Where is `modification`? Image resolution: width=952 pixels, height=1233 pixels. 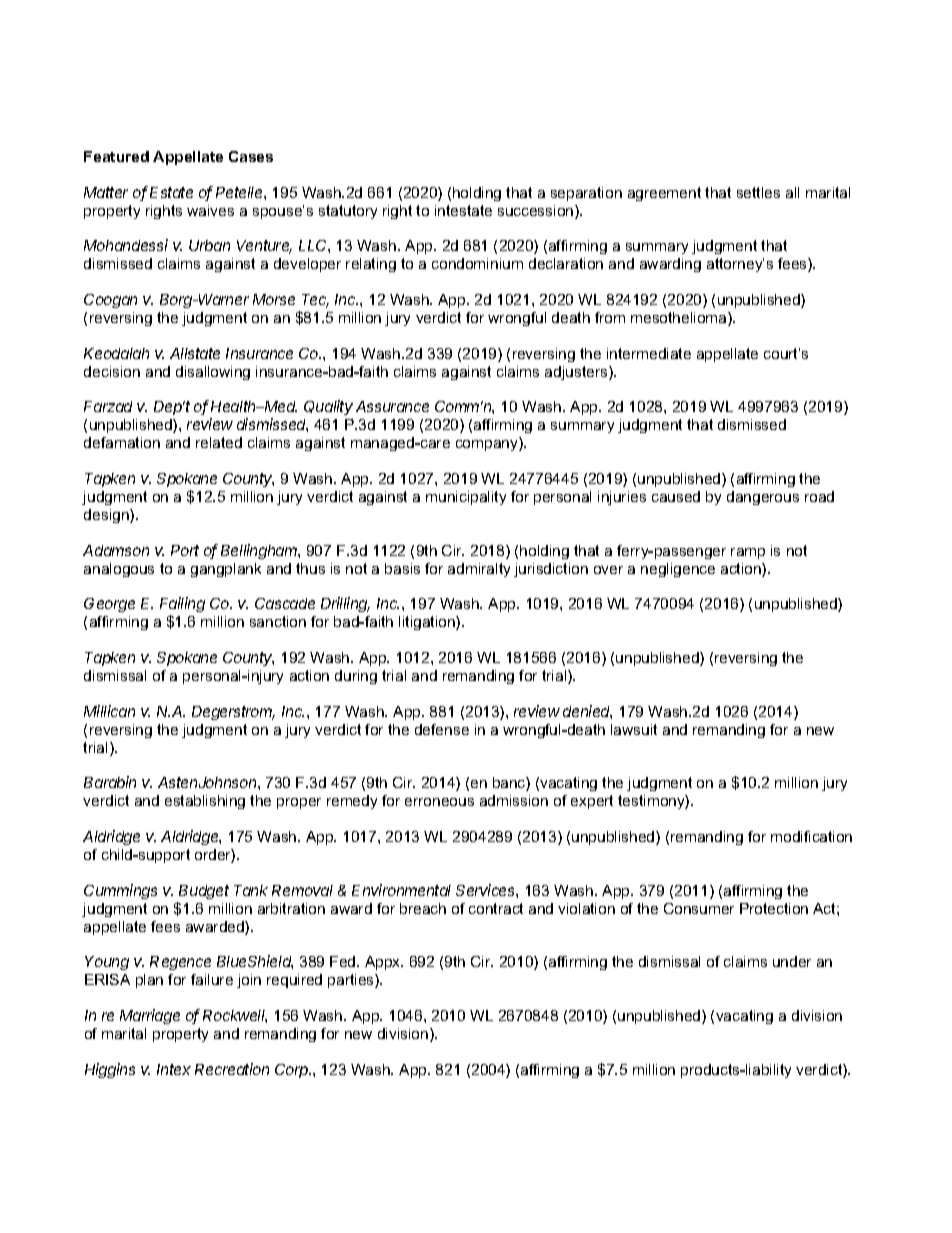 modification is located at coordinates (811, 836).
